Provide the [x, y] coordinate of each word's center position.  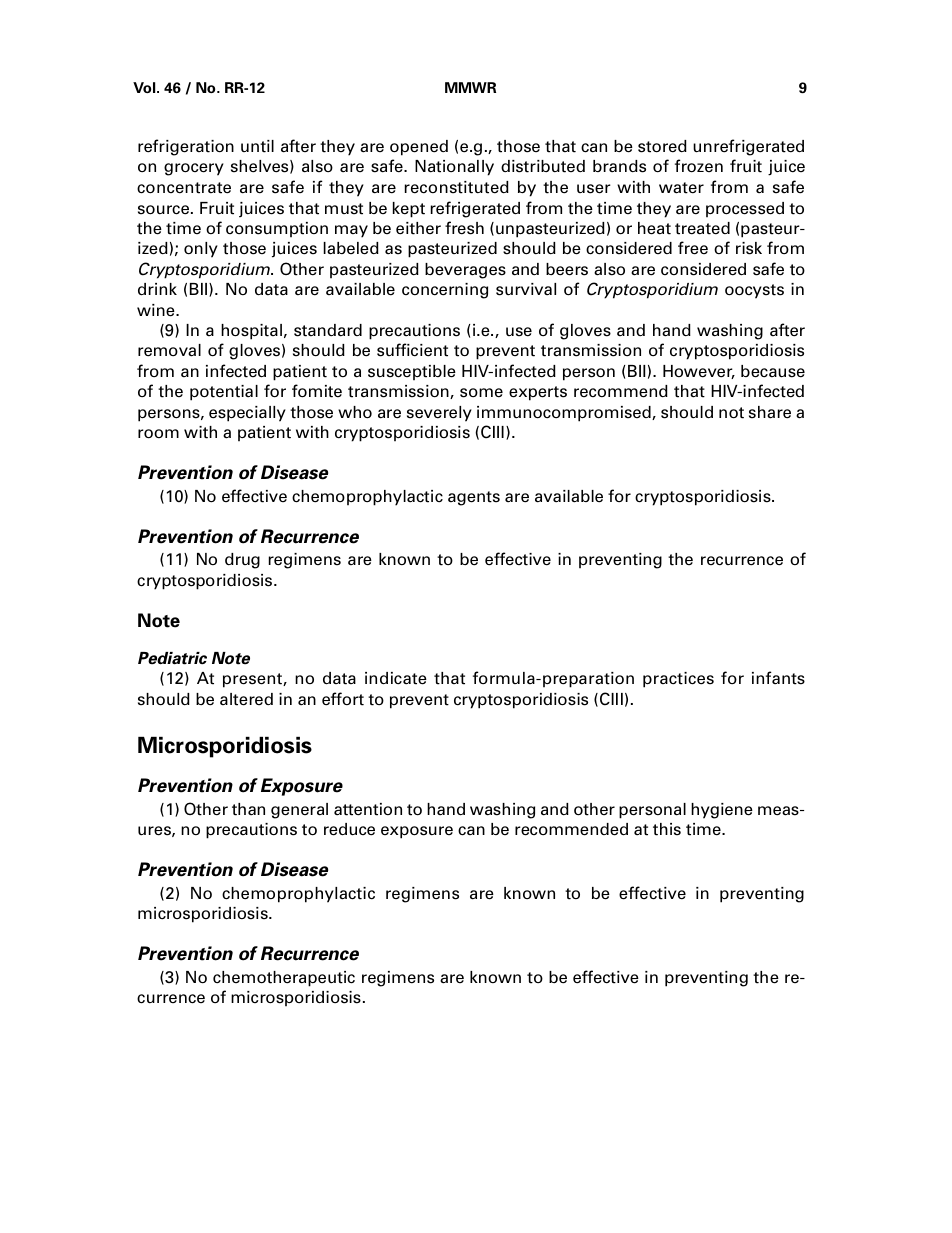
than [248, 809]
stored [662, 146]
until [257, 146]
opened [419, 148]
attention [368, 809]
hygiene [722, 811]
